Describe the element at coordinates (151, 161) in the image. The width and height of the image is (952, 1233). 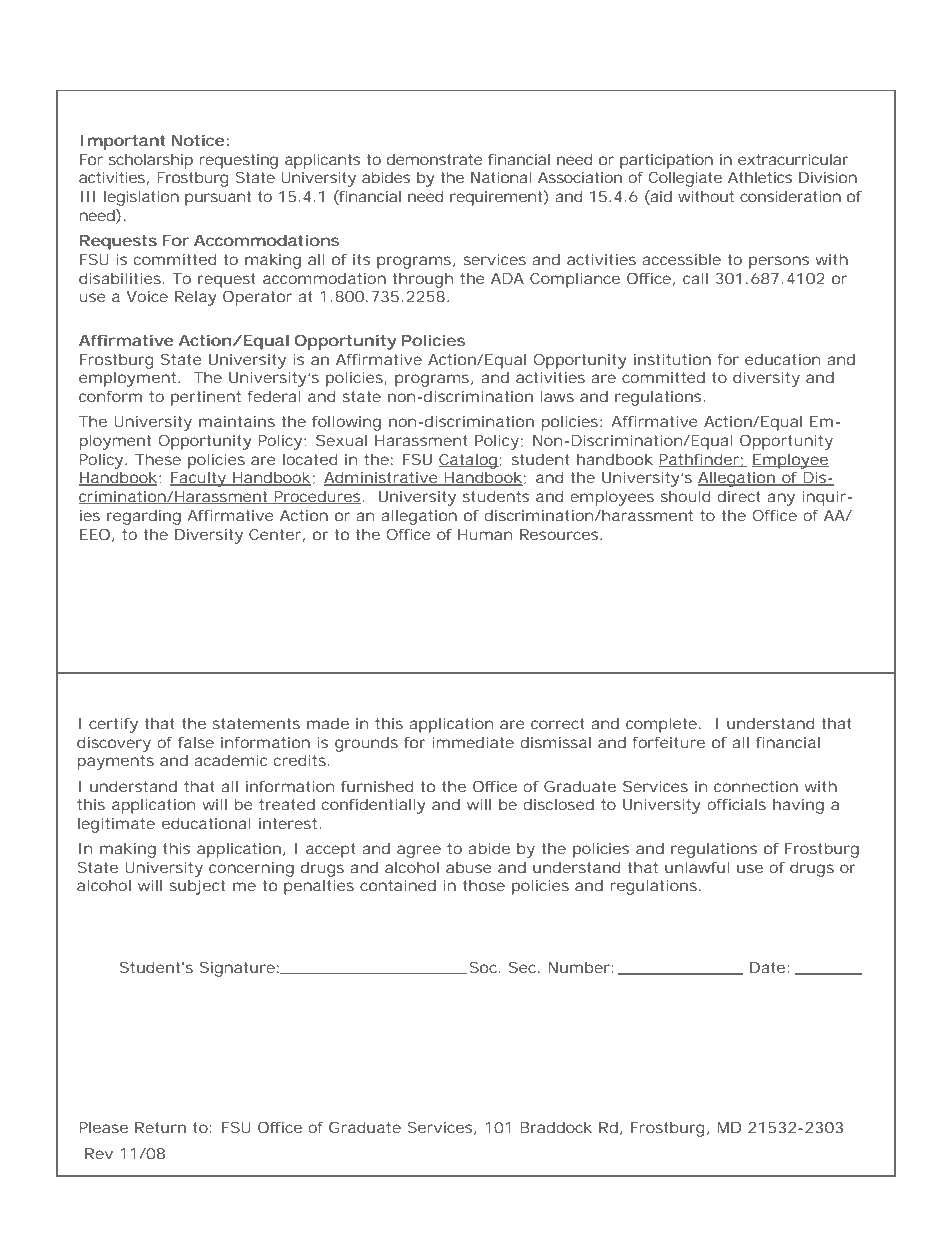
I see `scholarship` at that location.
